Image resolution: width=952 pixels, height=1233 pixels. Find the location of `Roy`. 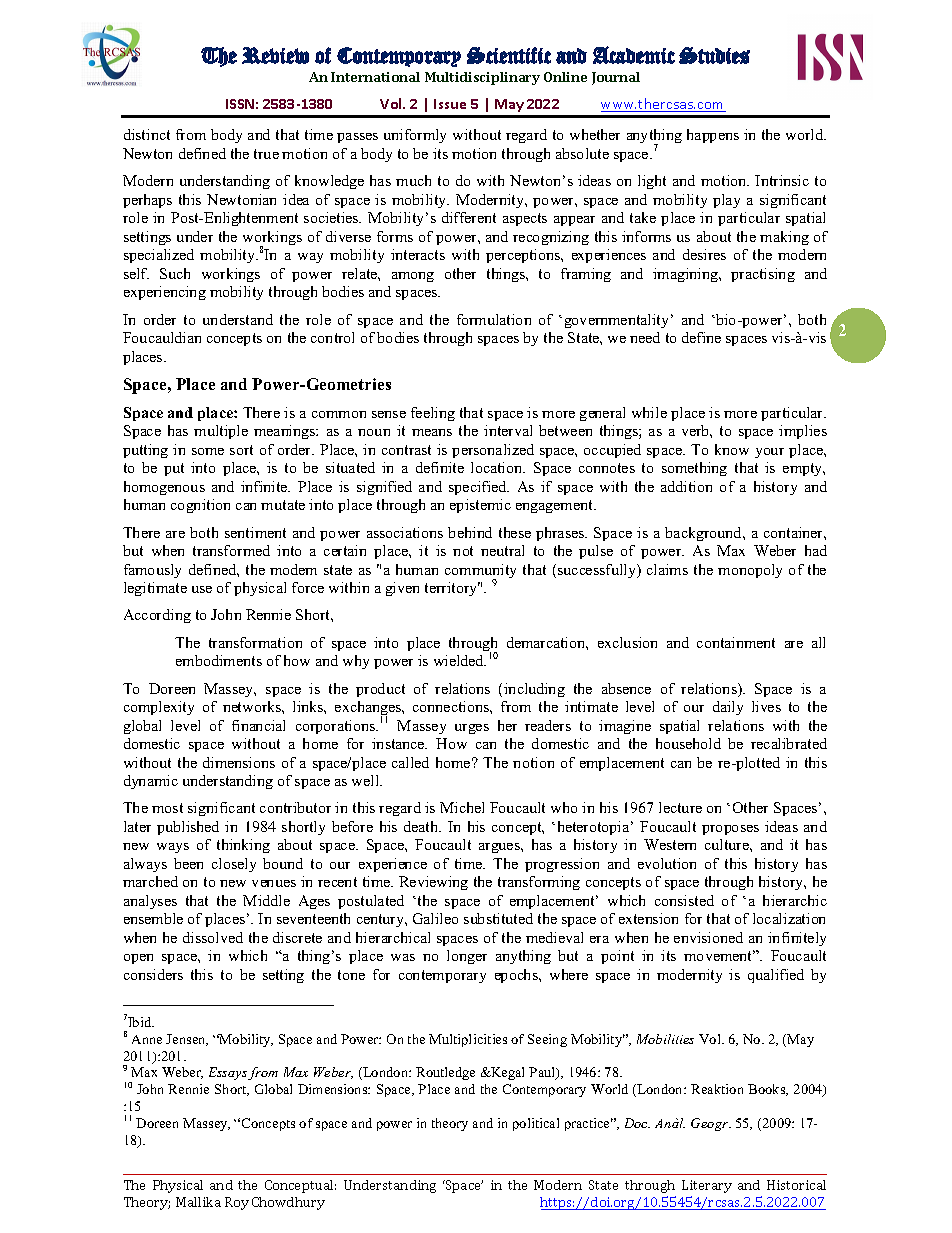

Roy is located at coordinates (237, 1203).
